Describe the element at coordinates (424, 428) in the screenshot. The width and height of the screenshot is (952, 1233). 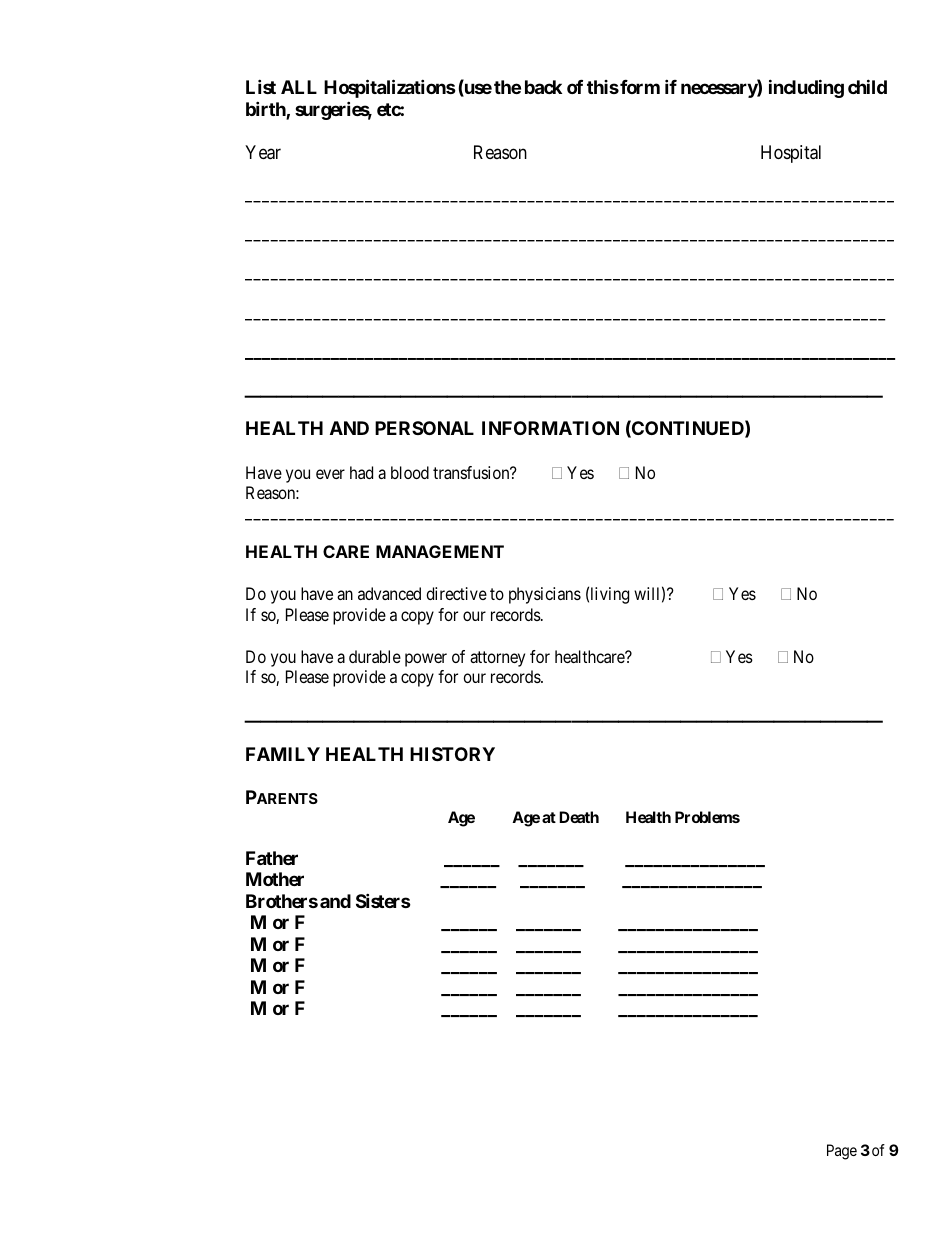
I see `PERSONAL` at that location.
